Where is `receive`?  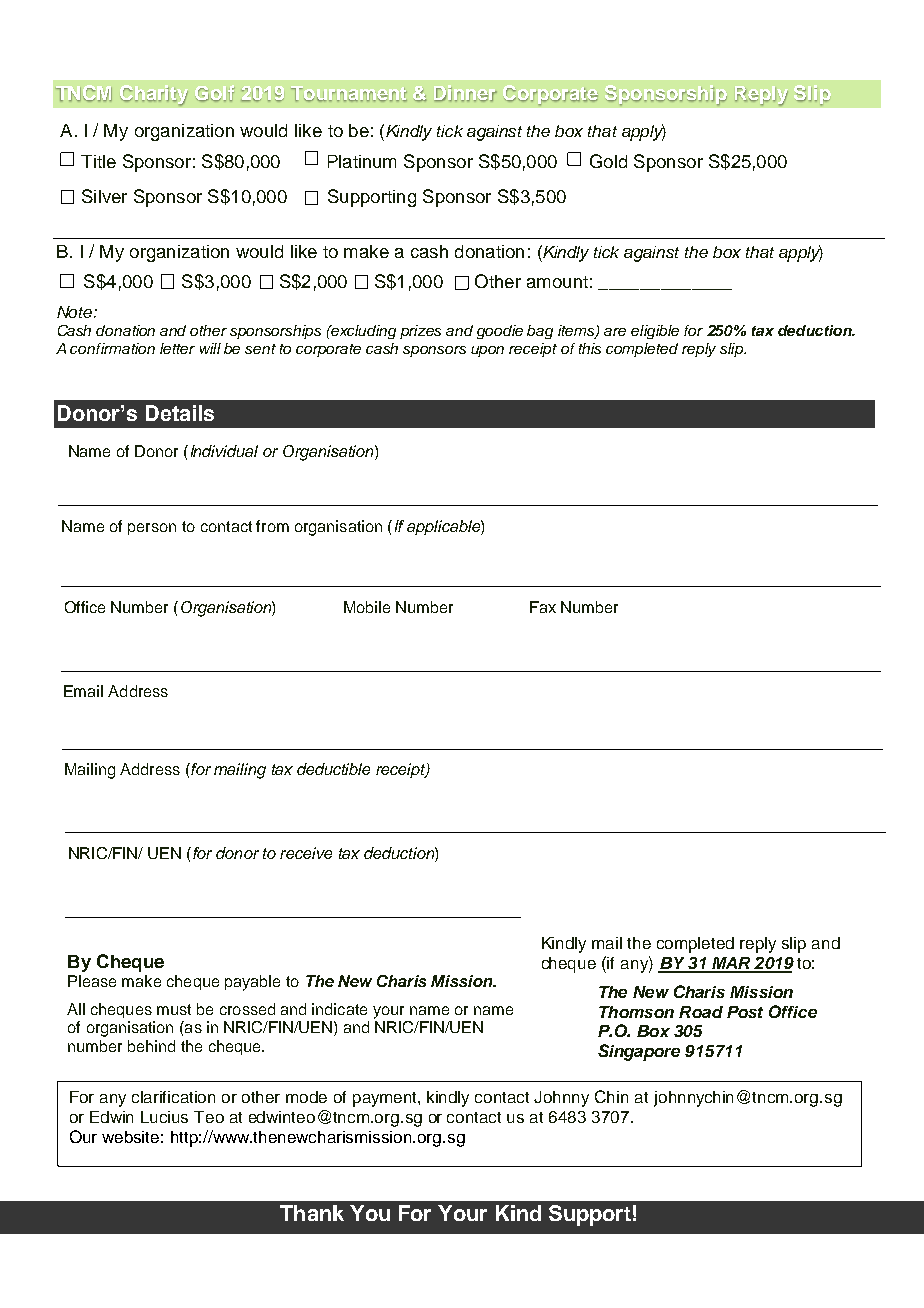
receive is located at coordinates (306, 853).
